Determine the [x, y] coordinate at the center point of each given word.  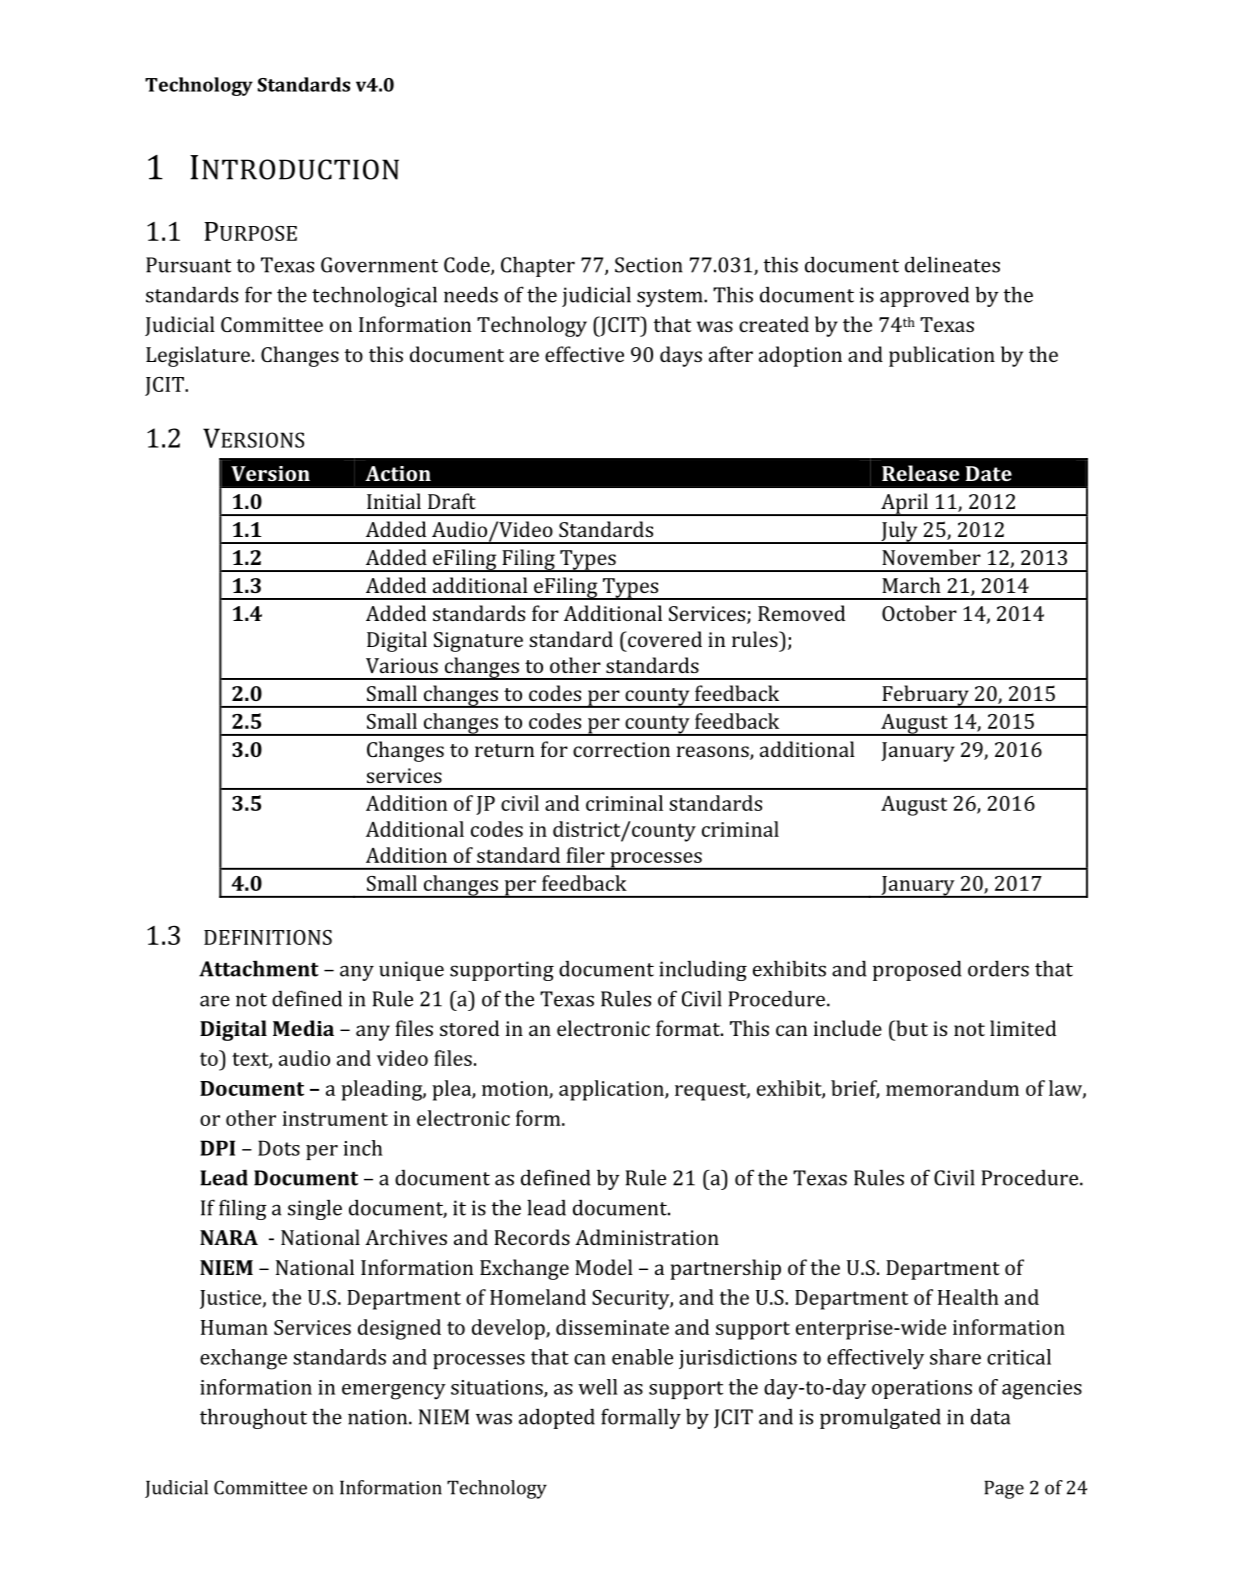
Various [402, 665]
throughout [253, 1419]
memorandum [952, 1088]
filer [585, 855]
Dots [279, 1148]
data [990, 1417]
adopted [557, 1419]
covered [664, 639]
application [612, 1090]
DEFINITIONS [268, 937]
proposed [917, 970]
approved [924, 297]
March [911, 585]
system [671, 298]
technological [374, 296]
